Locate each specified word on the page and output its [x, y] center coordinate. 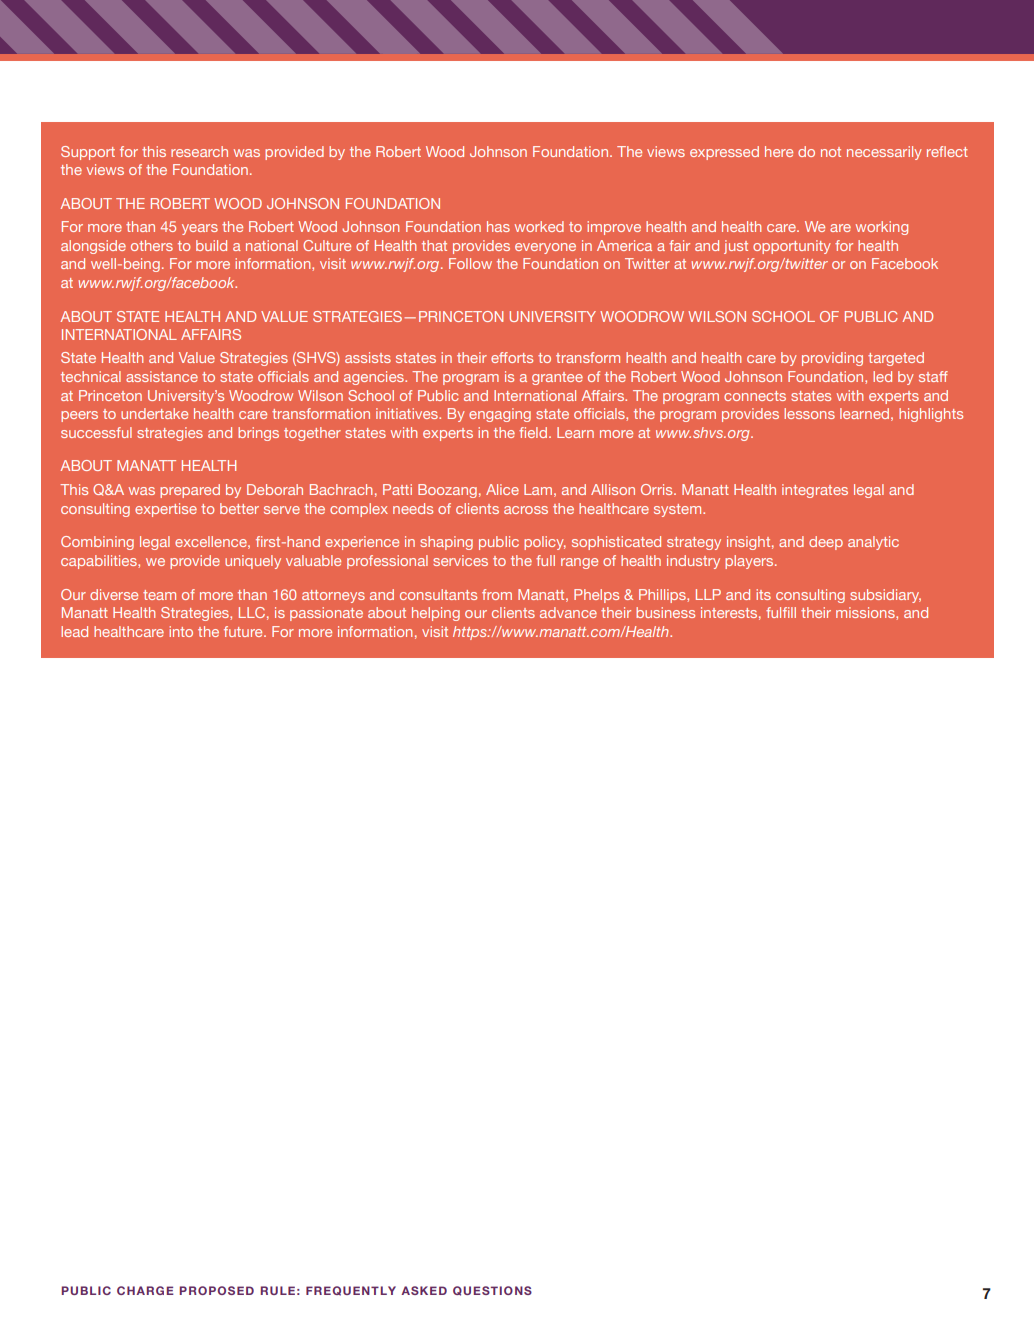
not [831, 152]
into [181, 631]
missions [866, 613]
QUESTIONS [492, 1291]
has [498, 226]
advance [568, 612]
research [199, 151]
